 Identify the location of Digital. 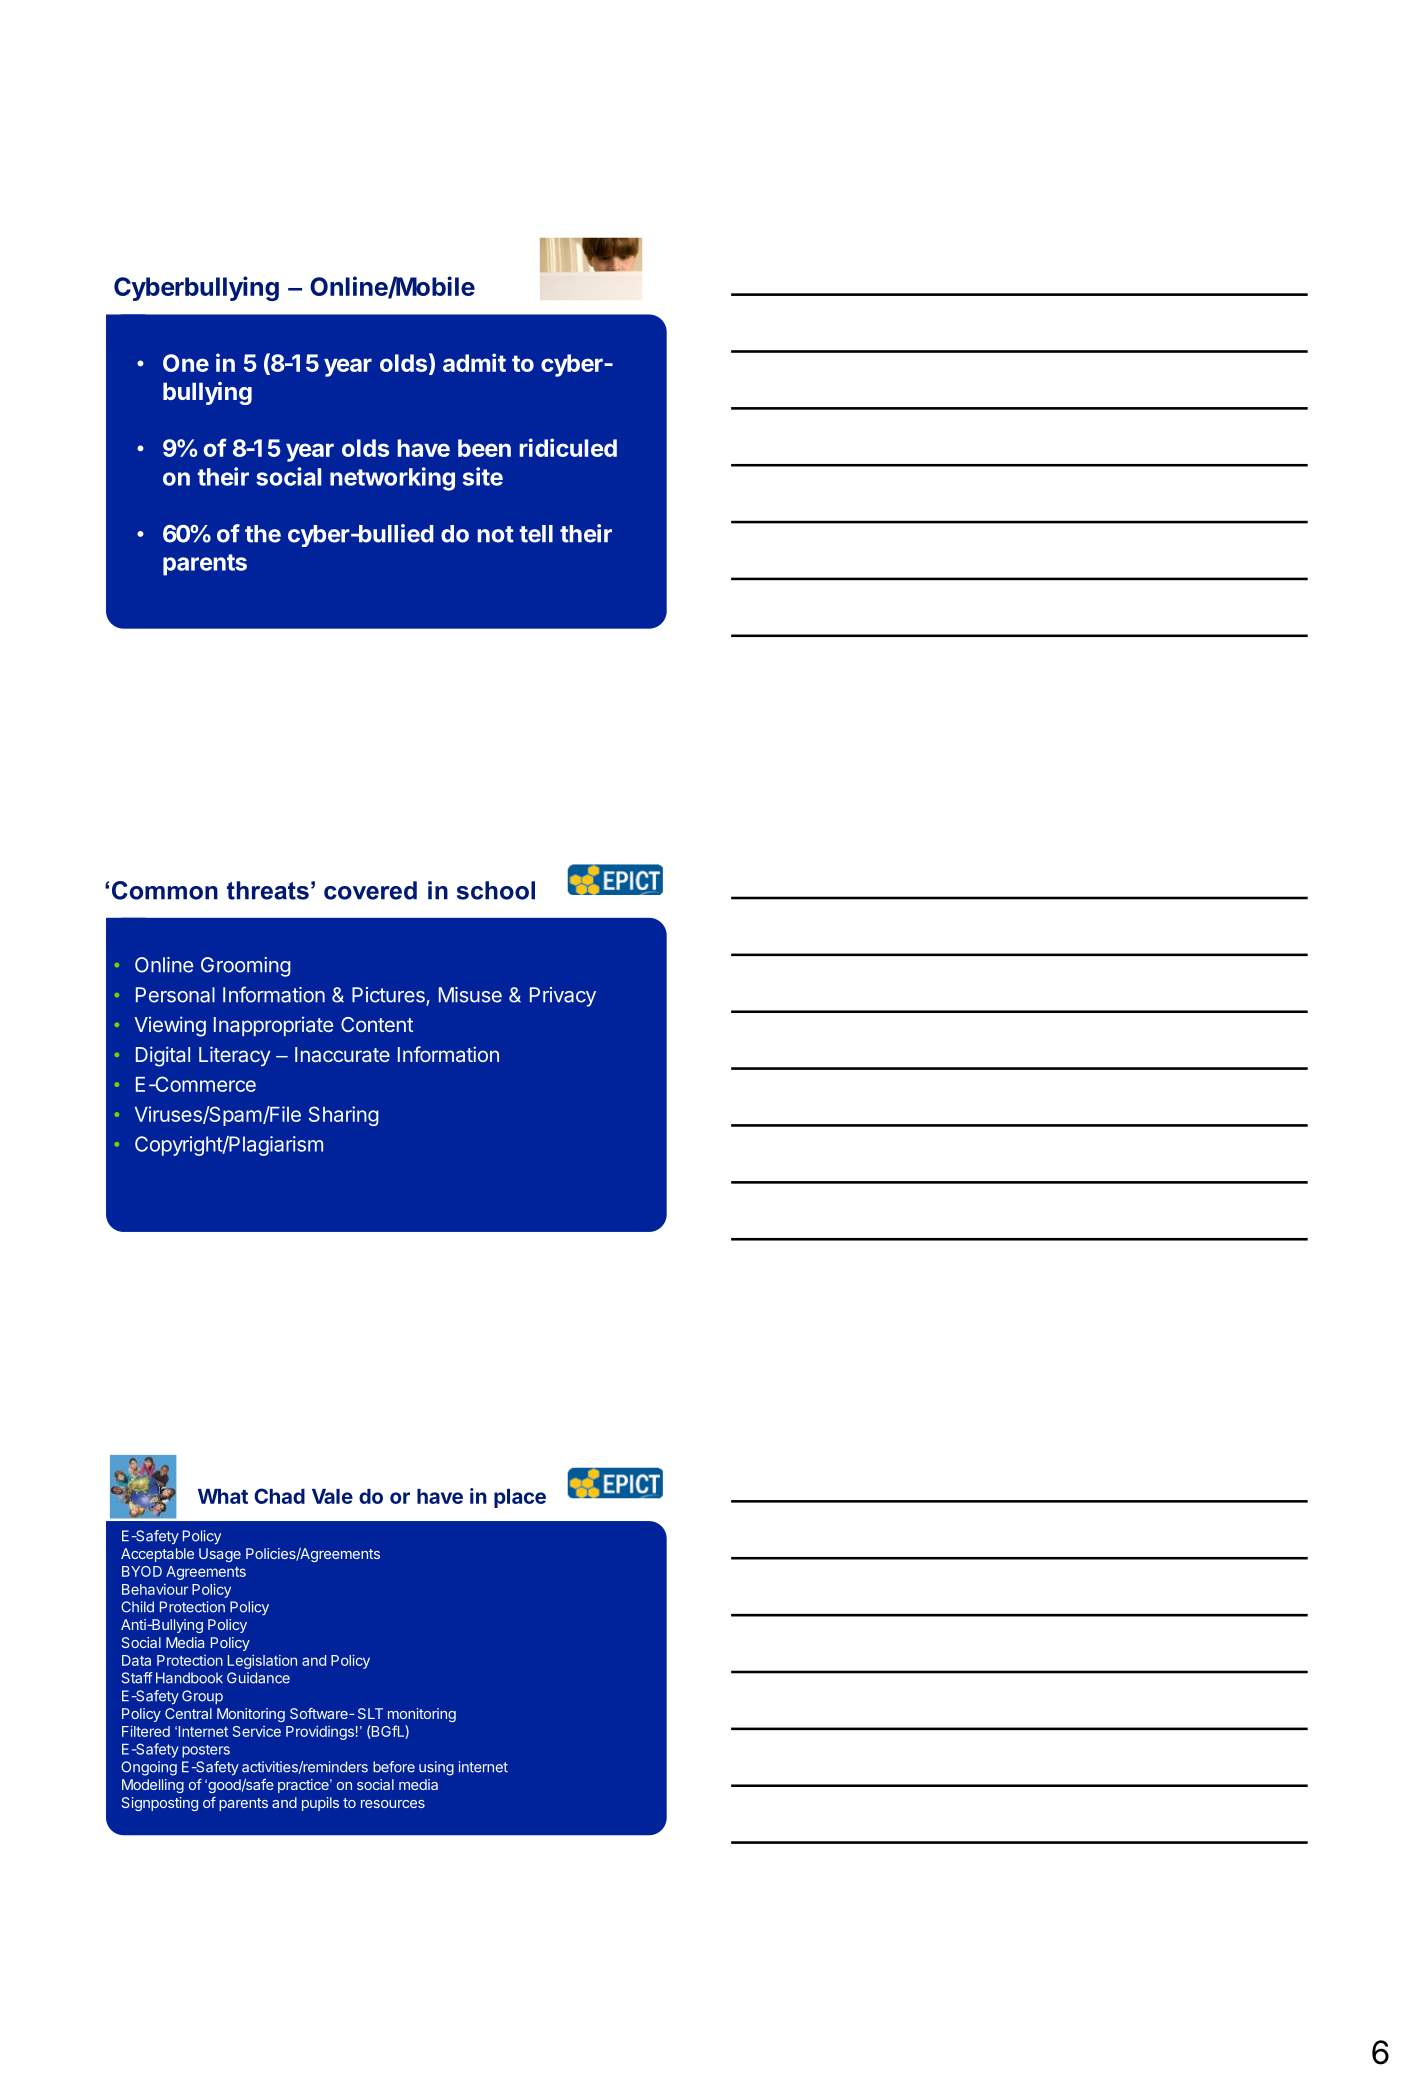
(163, 1056).
